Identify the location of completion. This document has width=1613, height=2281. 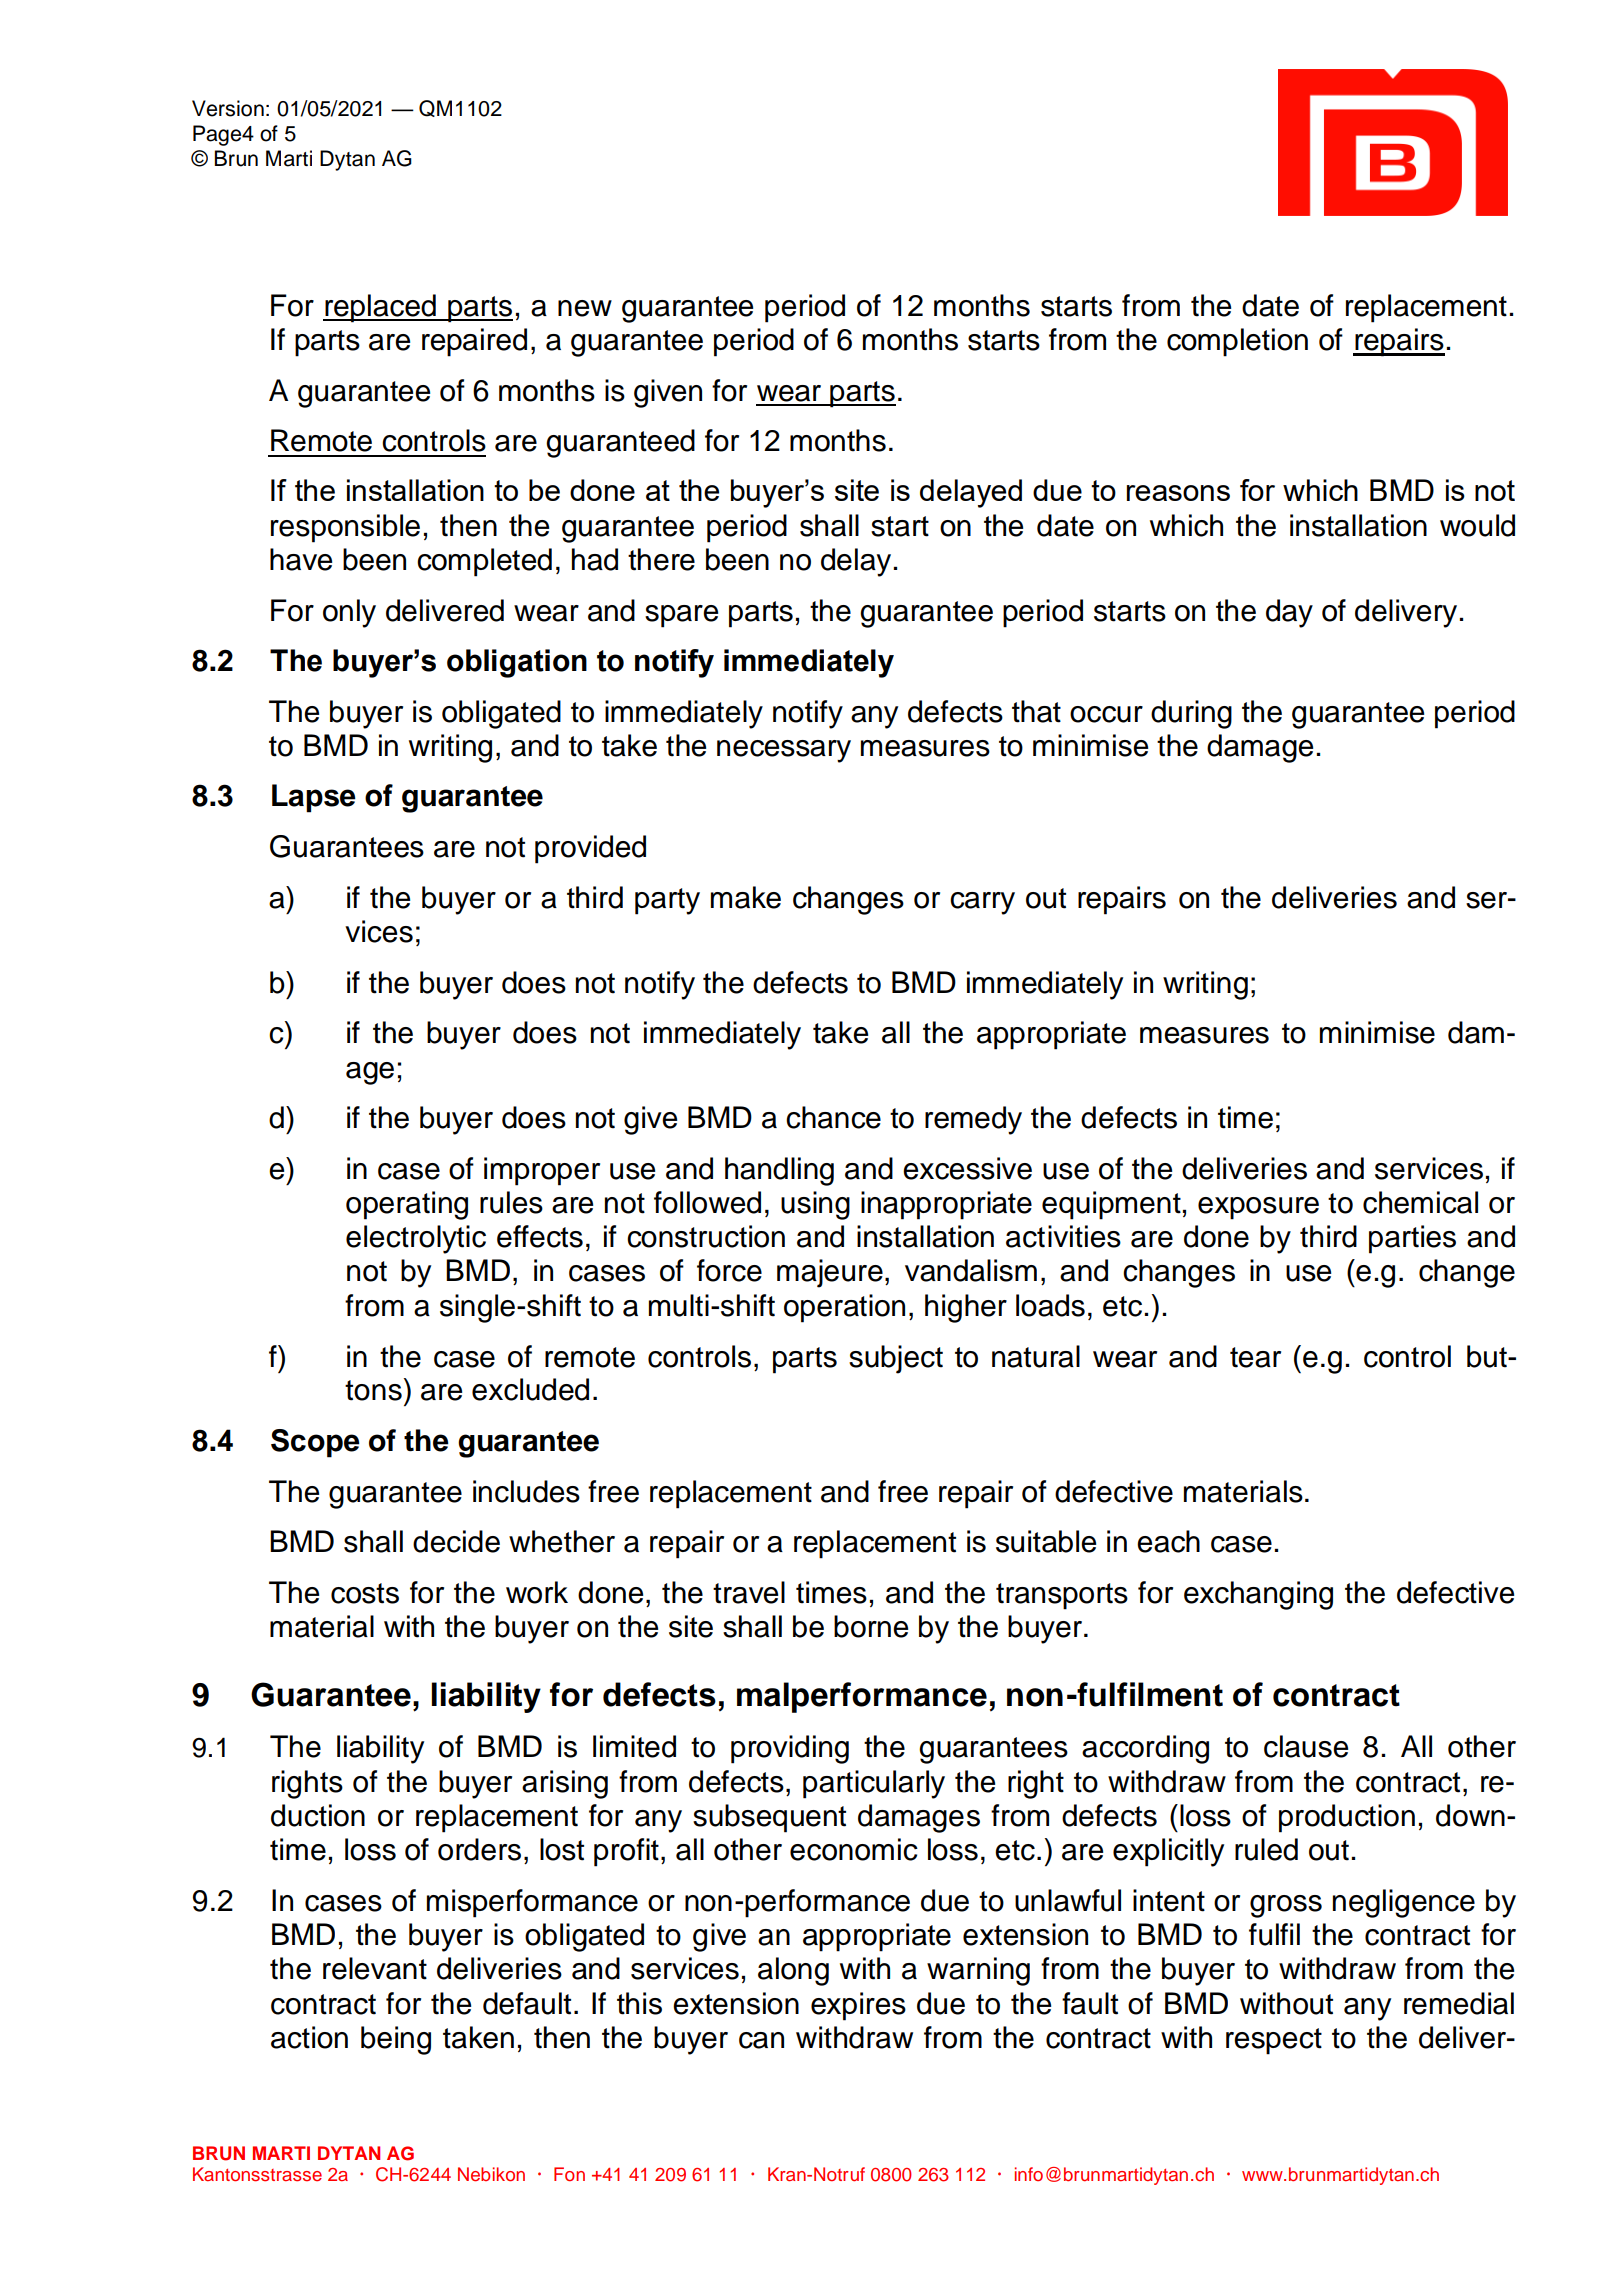
(1237, 342).
